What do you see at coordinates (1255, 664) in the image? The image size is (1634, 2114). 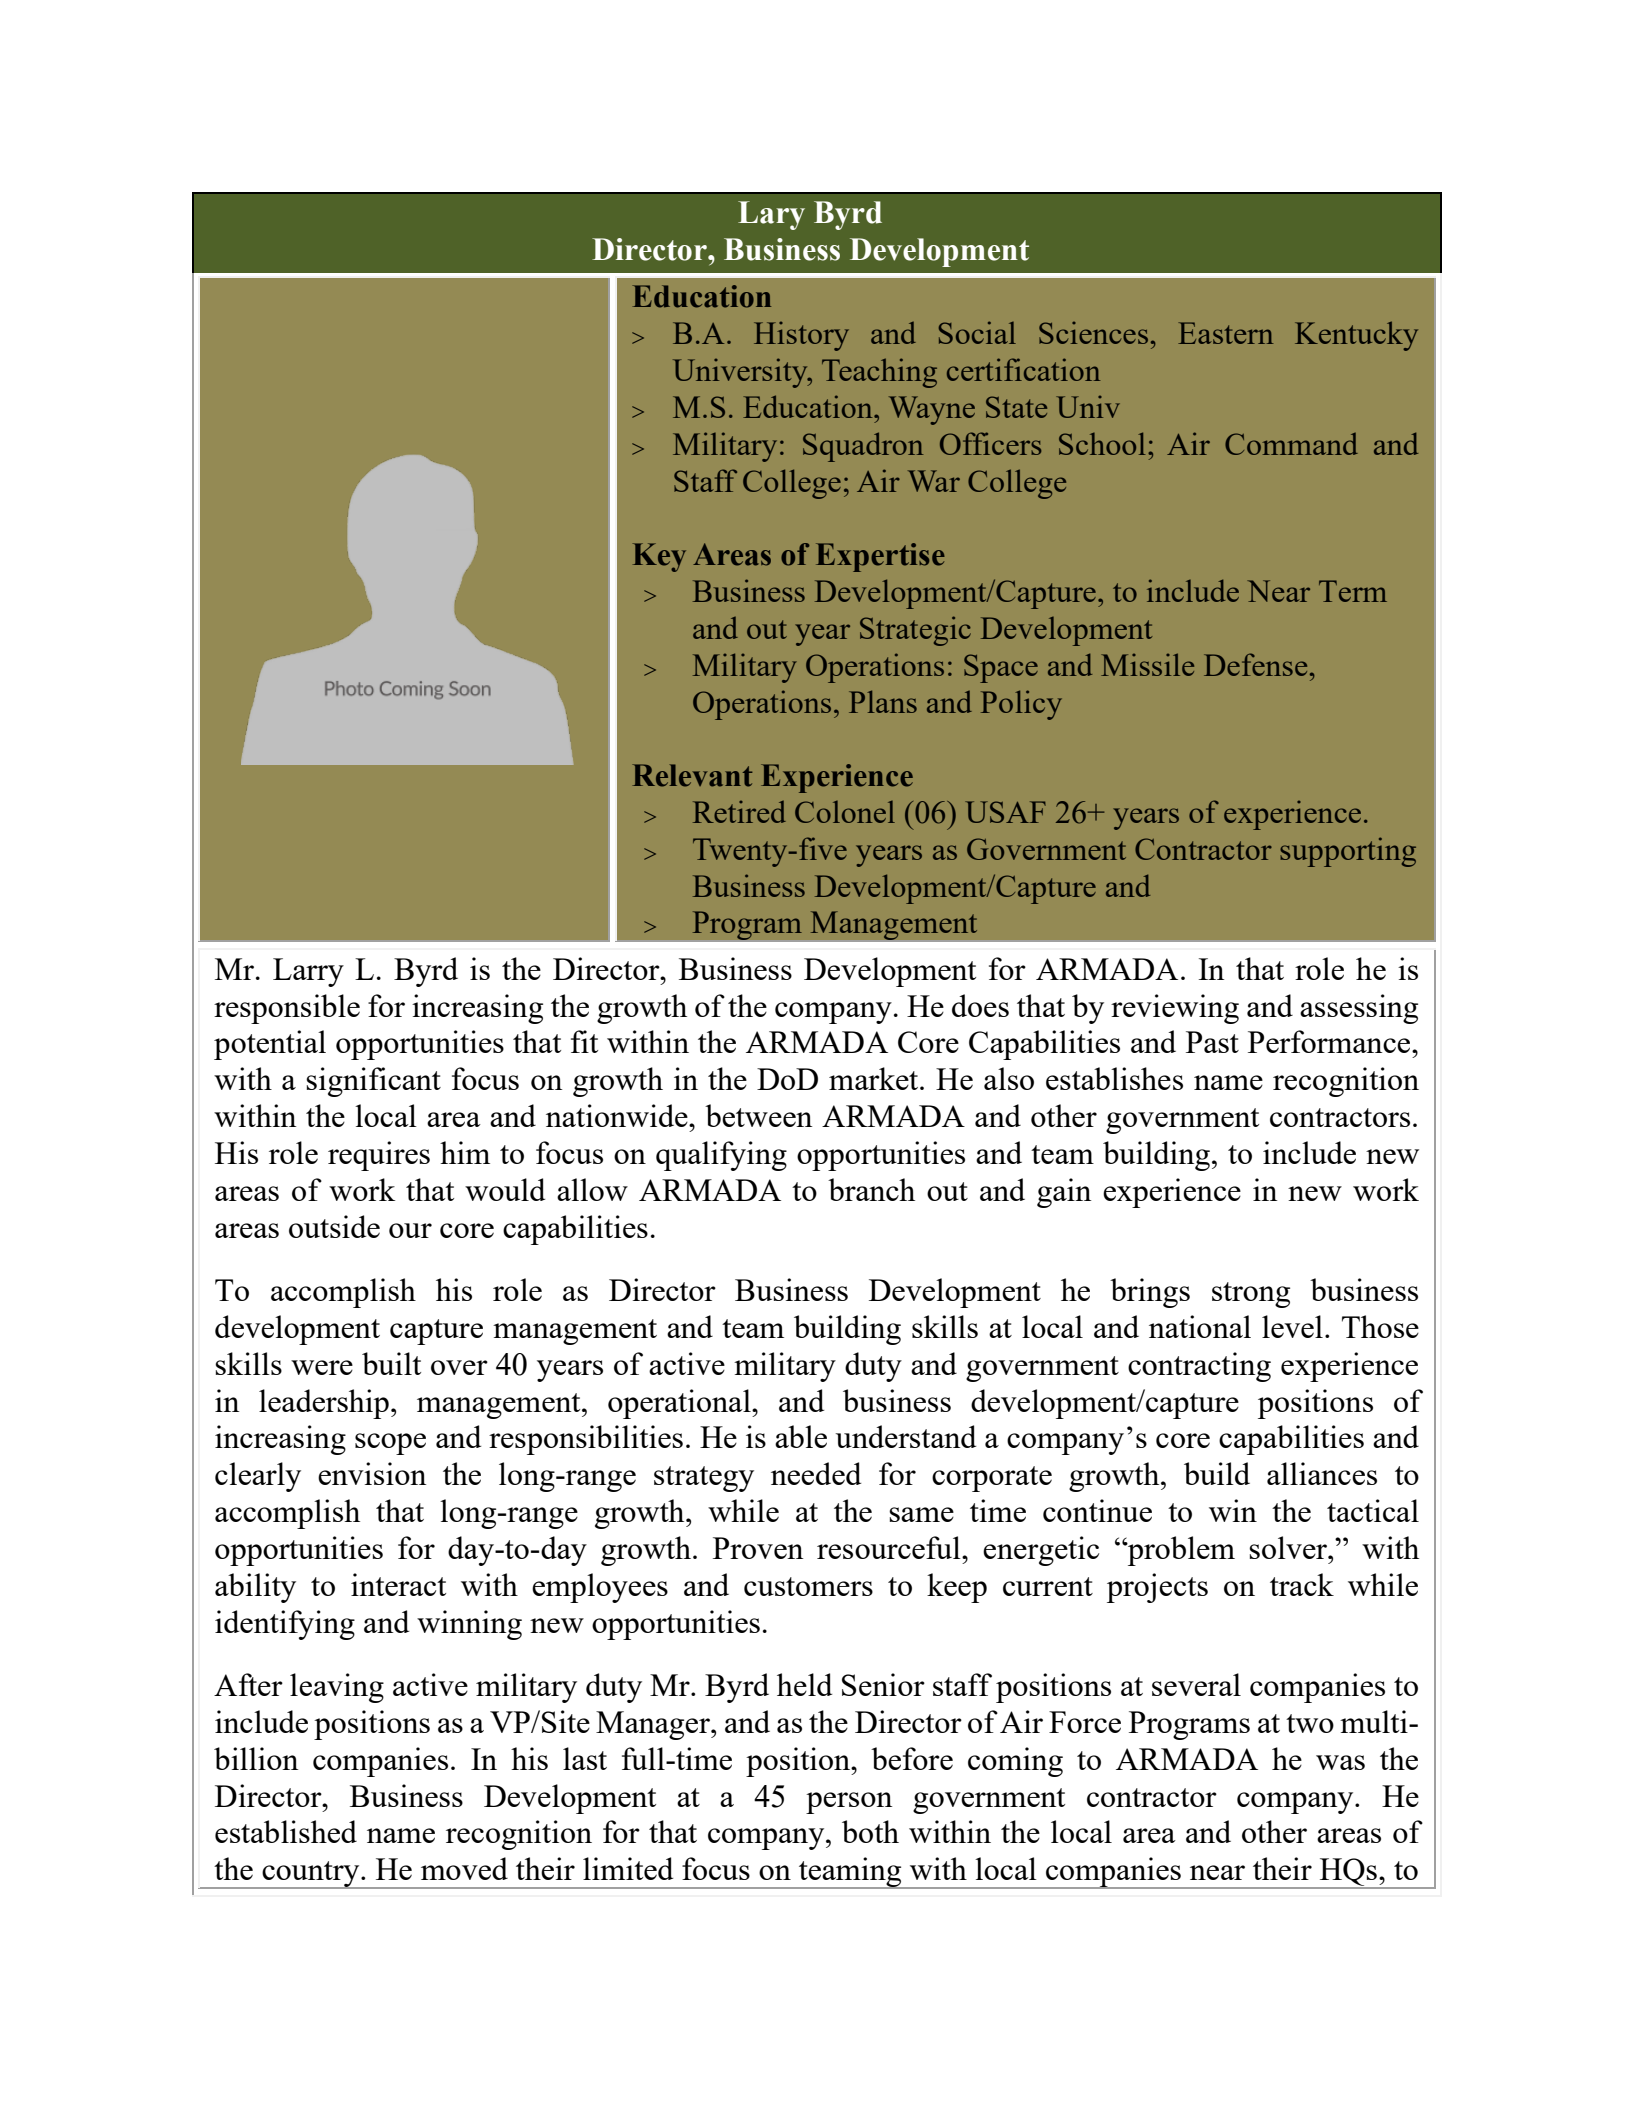 I see `Defense` at bounding box center [1255, 664].
